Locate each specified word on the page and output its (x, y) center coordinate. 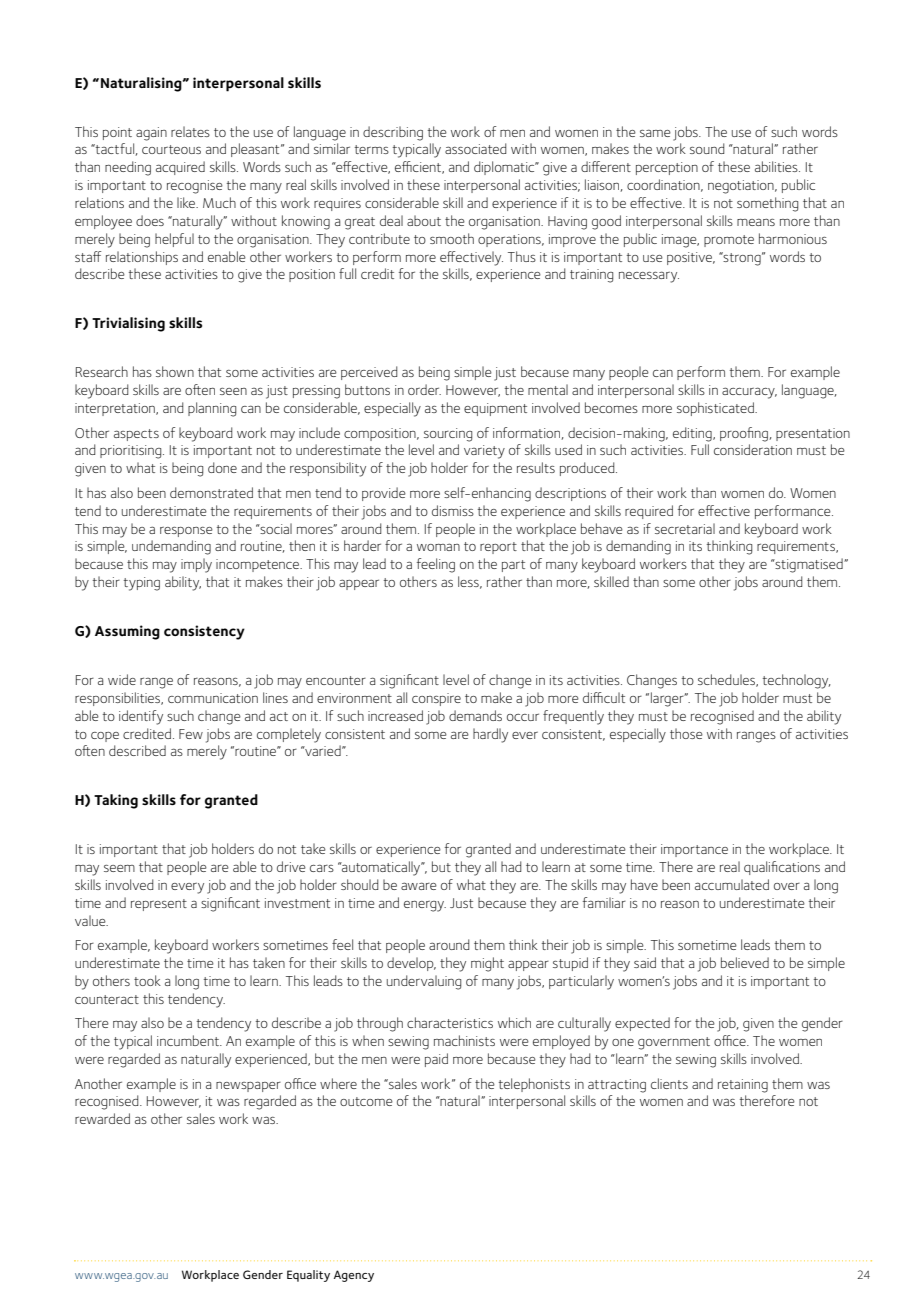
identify (141, 717)
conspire (436, 699)
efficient (419, 167)
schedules (727, 680)
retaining (743, 1086)
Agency (354, 1276)
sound (707, 148)
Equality (308, 1276)
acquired (180, 168)
